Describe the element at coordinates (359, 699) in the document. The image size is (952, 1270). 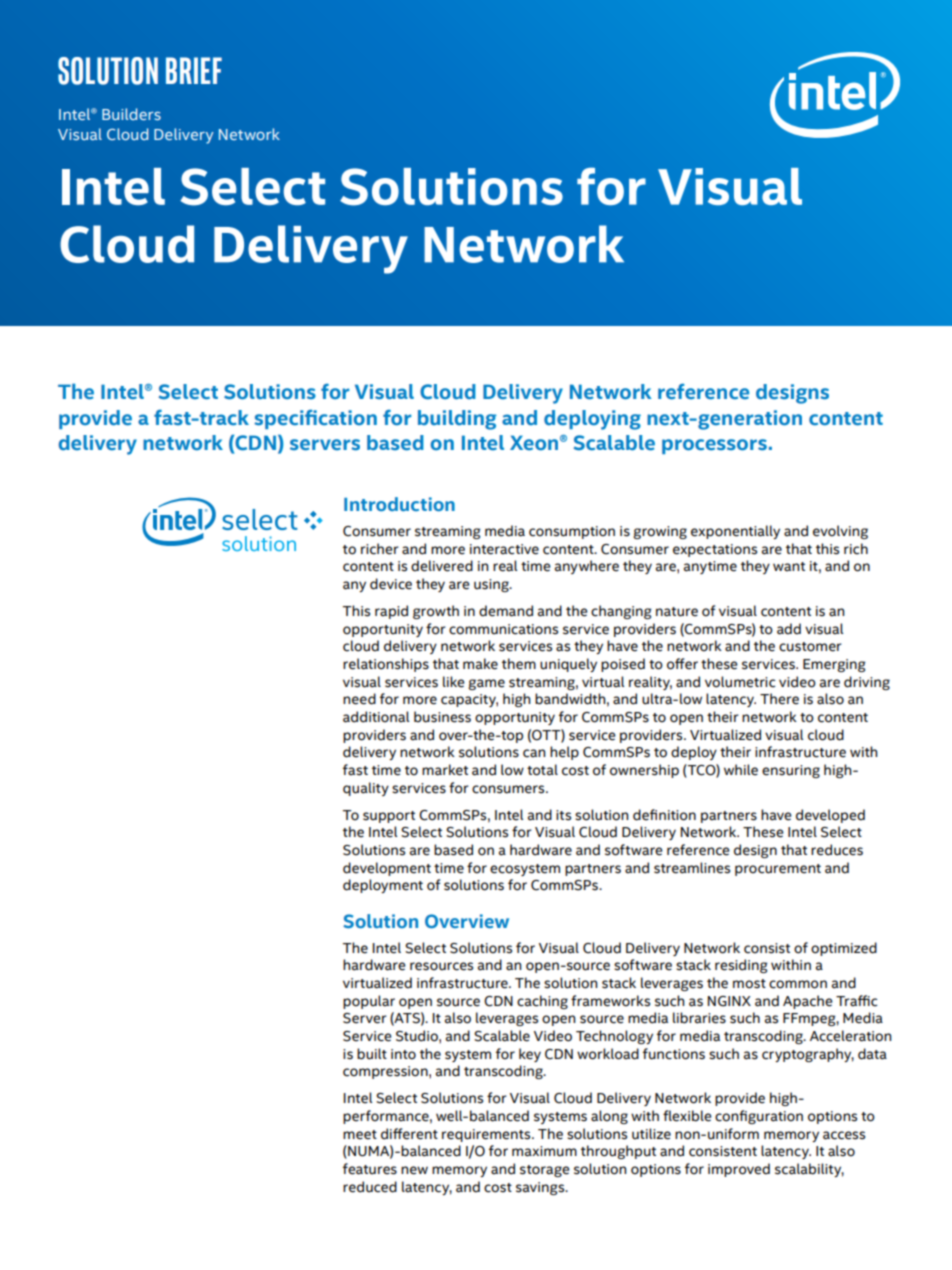
I see `need` at that location.
